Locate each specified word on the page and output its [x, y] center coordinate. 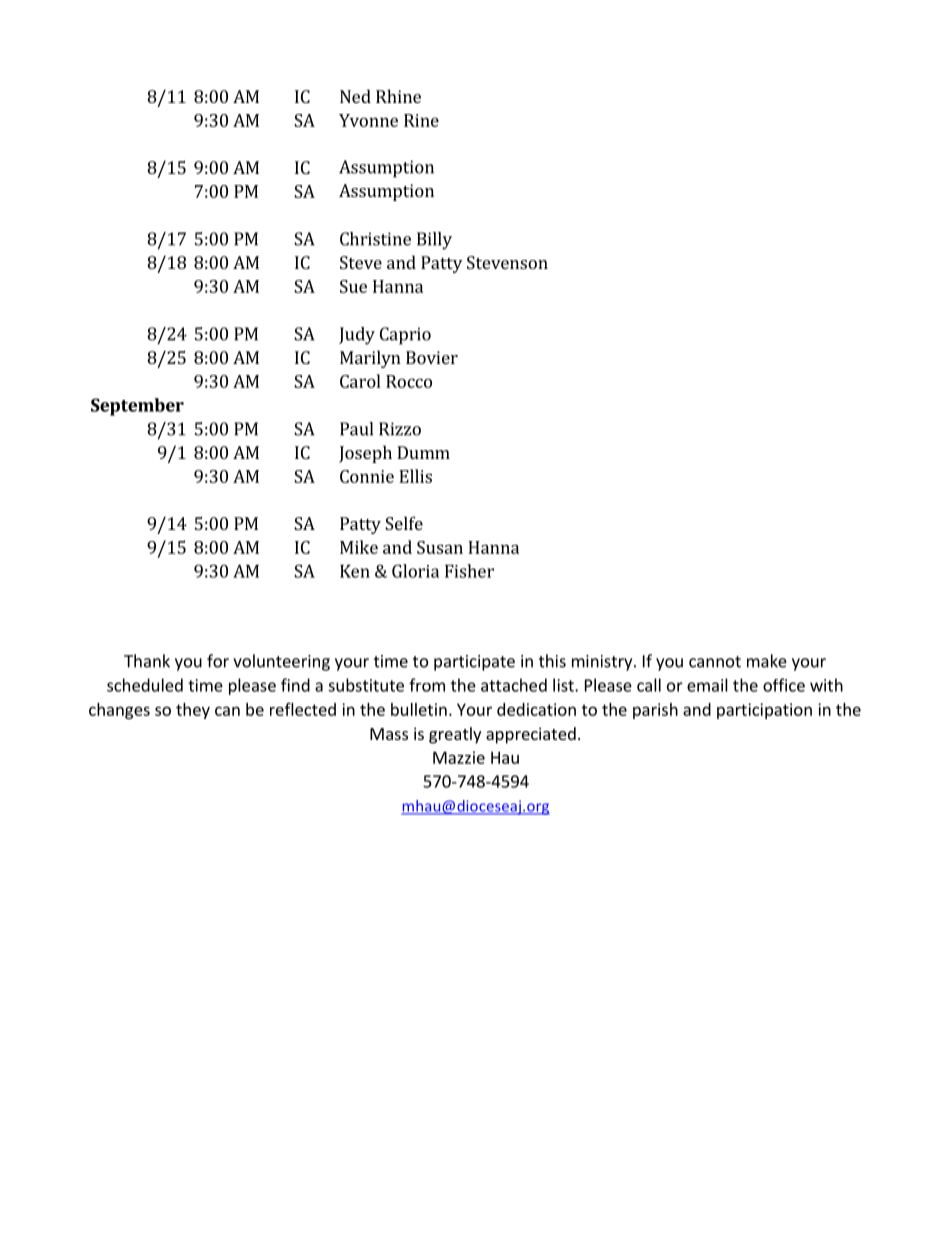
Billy [434, 241]
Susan [440, 547]
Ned [355, 96]
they [193, 711]
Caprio [405, 336]
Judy [357, 336]
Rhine [398, 96]
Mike [359, 547]
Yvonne [368, 120]
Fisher [469, 571]
